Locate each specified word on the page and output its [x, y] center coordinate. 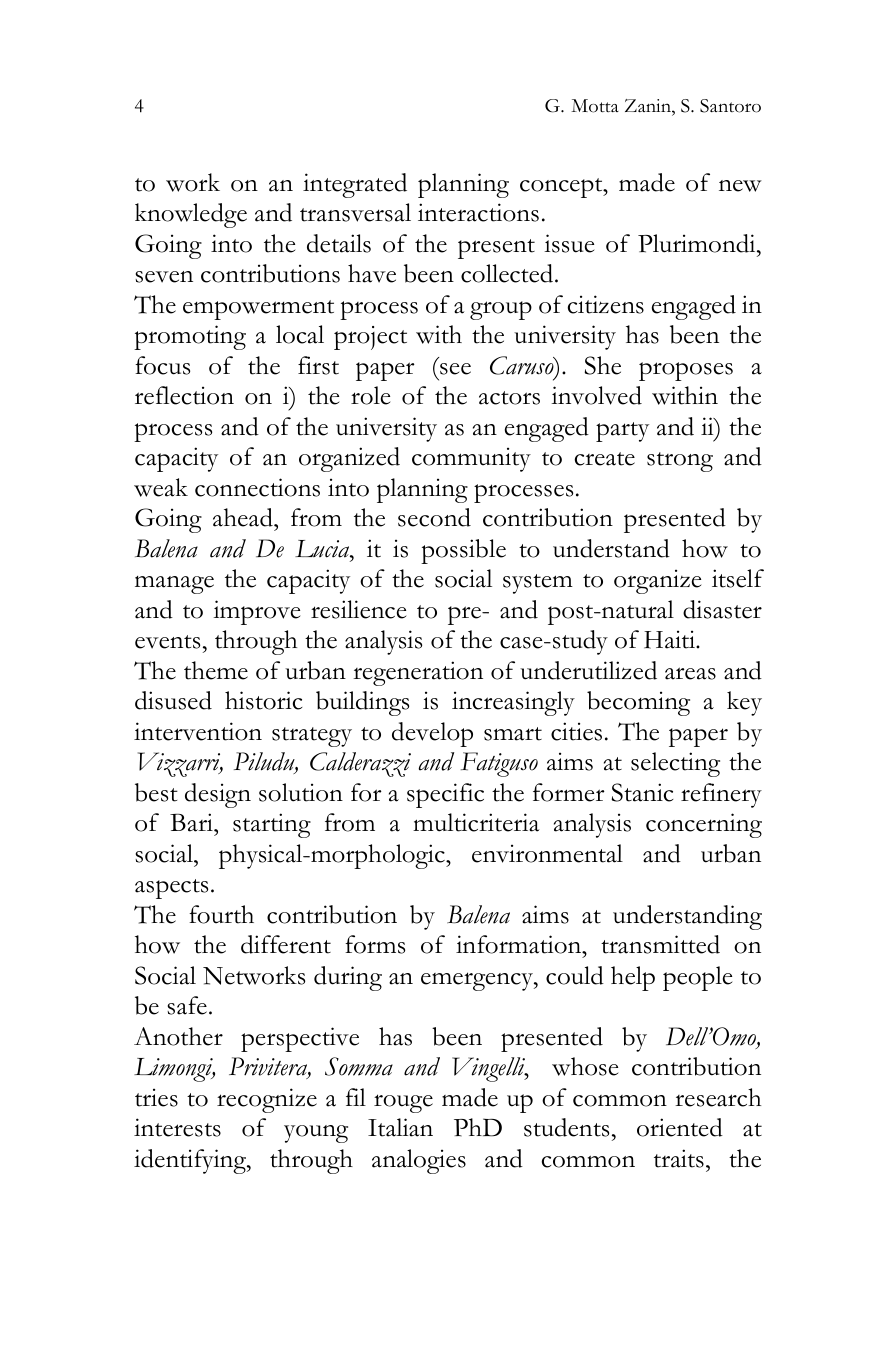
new [740, 186]
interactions [478, 212]
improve [257, 612]
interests [177, 1127]
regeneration [418, 673]
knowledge [191, 215]
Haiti [670, 639]
